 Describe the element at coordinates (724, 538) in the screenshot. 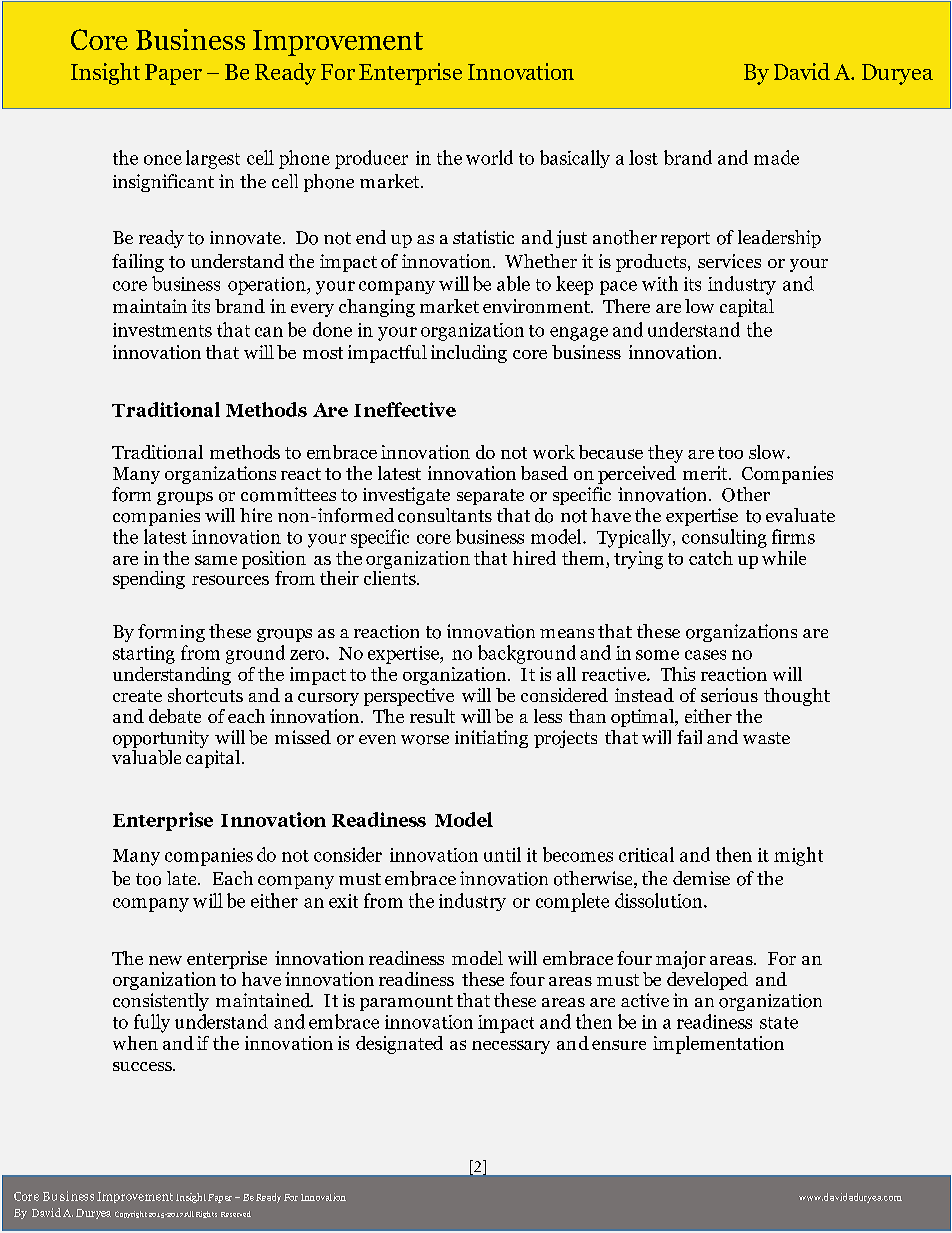

I see `consulting` at that location.
